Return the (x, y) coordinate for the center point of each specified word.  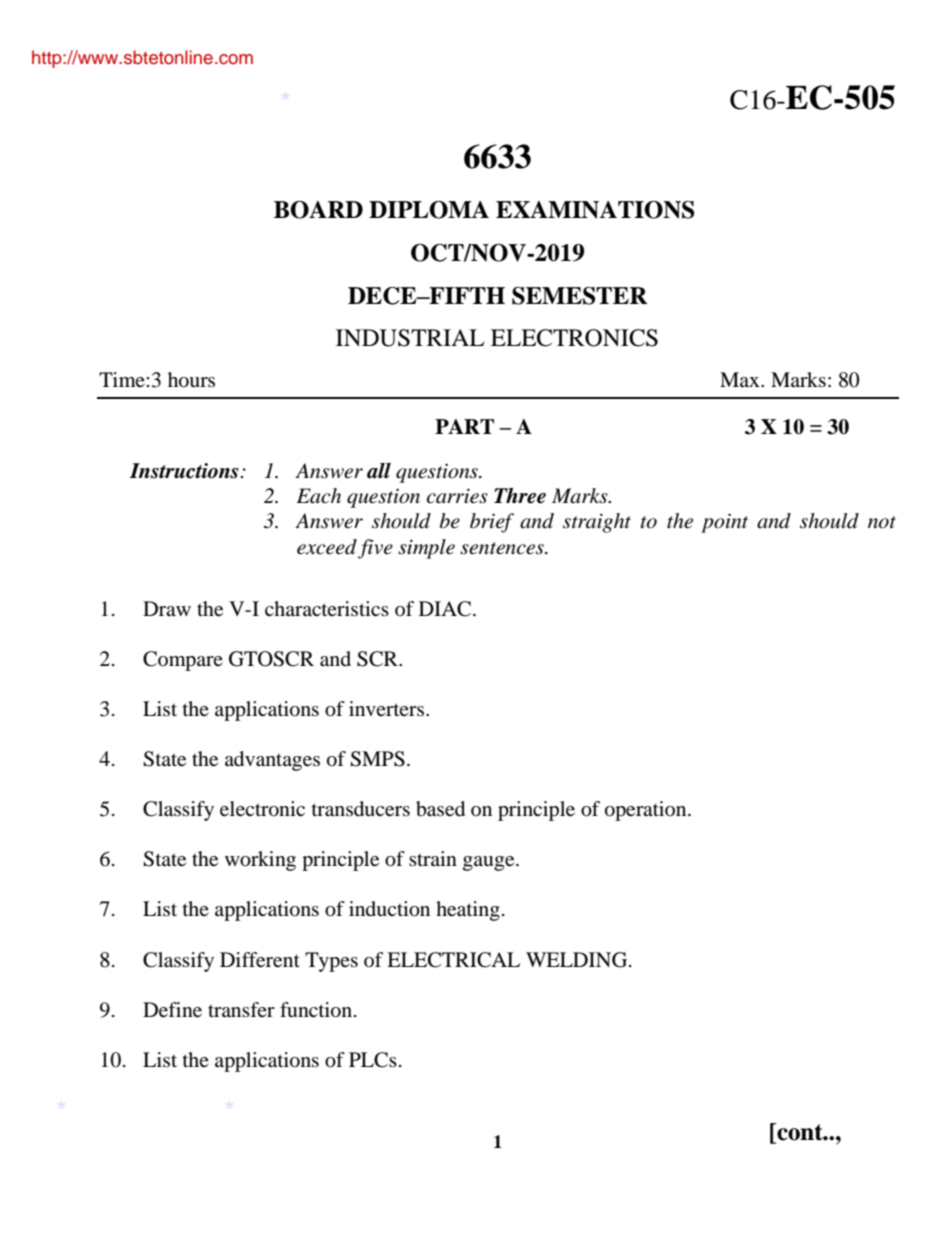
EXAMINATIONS (595, 210)
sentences (503, 548)
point (724, 523)
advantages (272, 761)
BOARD (318, 210)
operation (647, 811)
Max (741, 379)
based (440, 809)
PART (464, 426)
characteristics (327, 608)
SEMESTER (579, 296)
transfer (241, 1009)
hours (191, 380)
